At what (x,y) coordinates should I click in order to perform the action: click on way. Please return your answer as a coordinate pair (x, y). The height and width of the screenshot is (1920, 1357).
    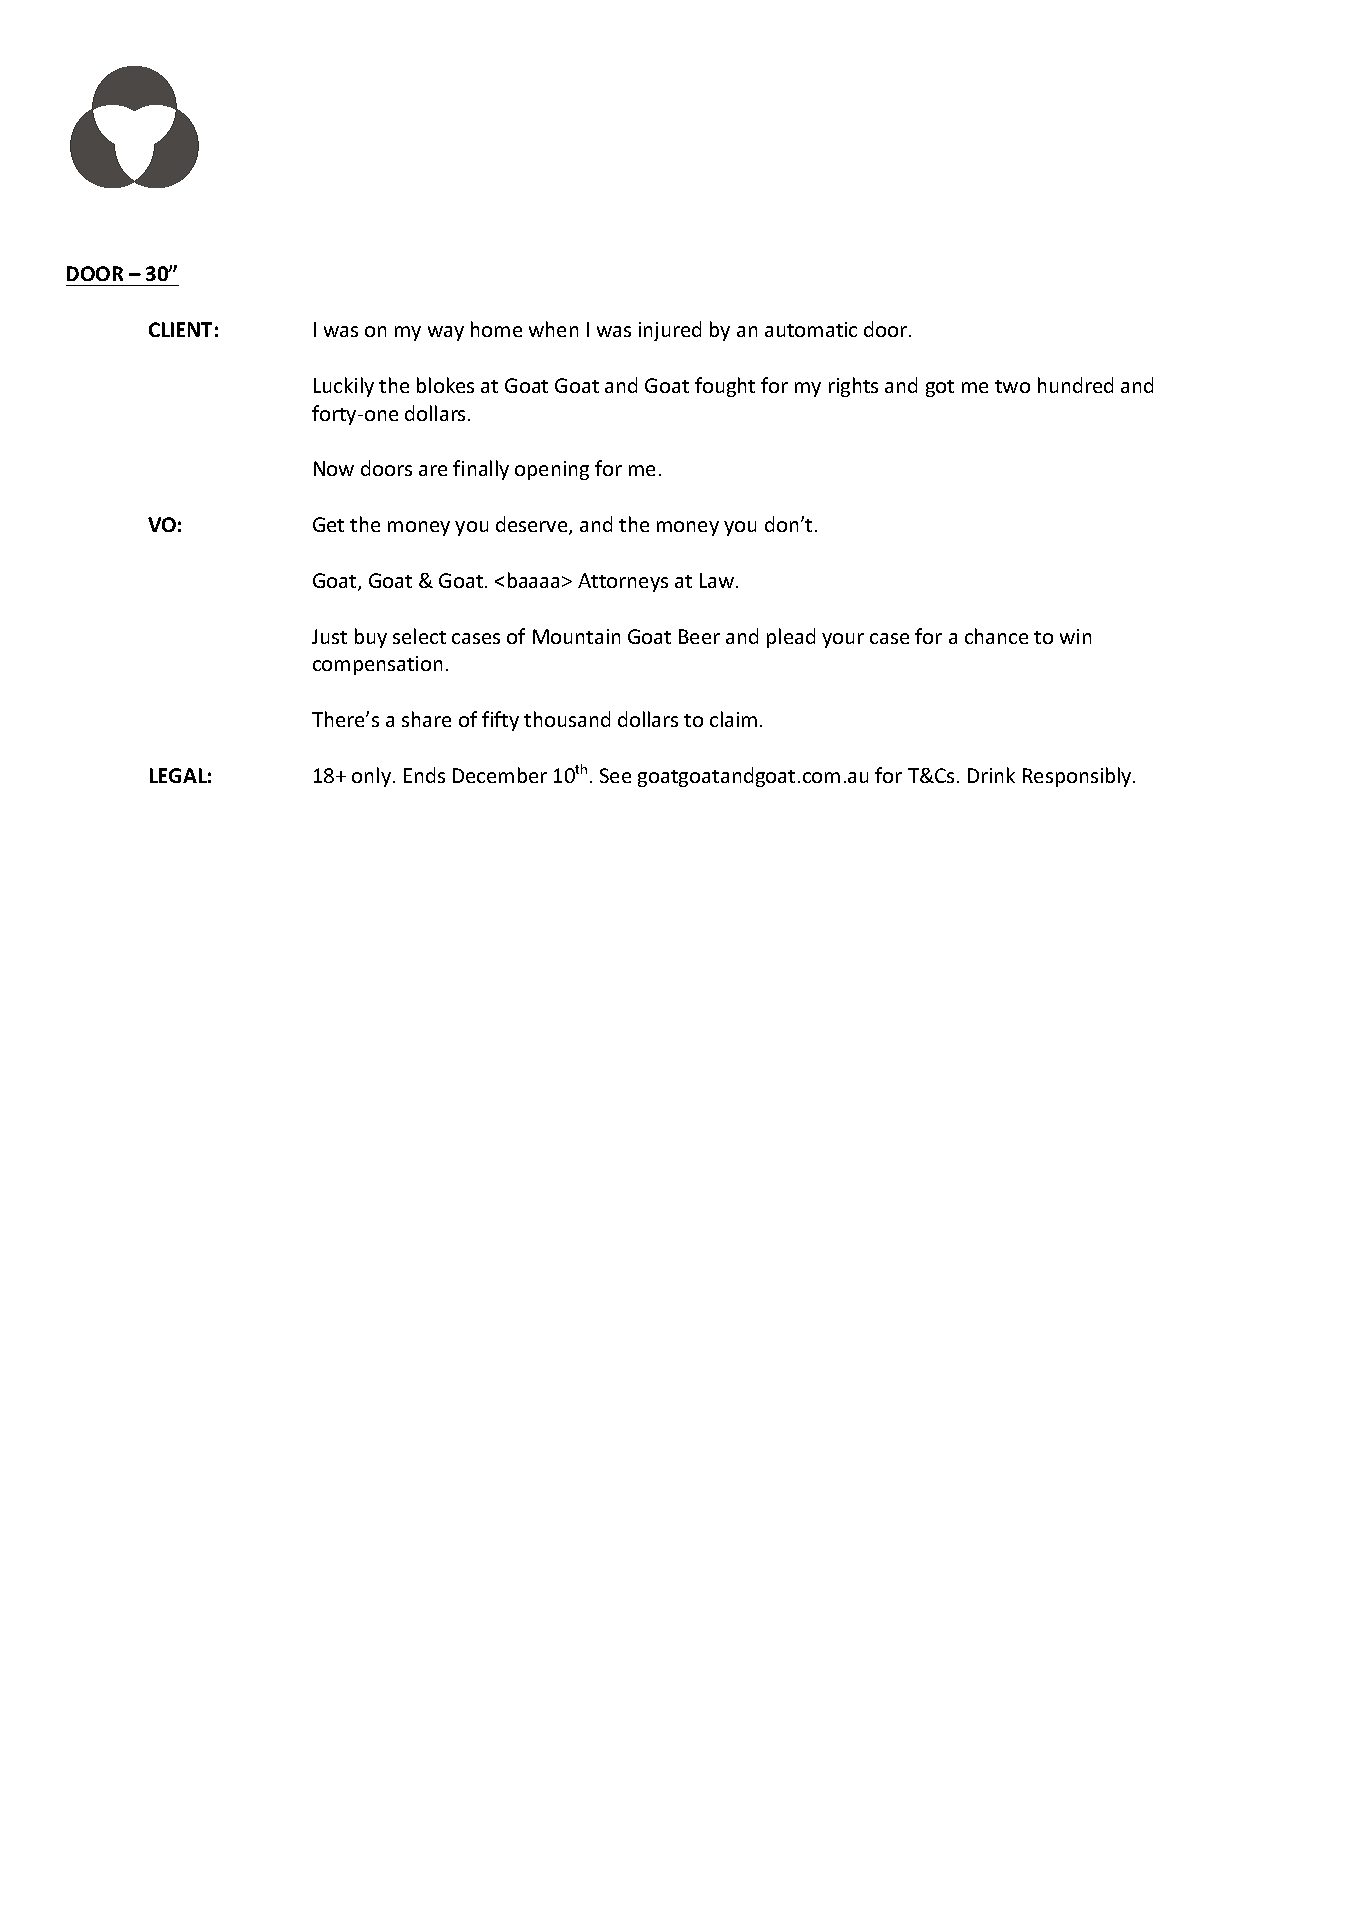
    Looking at the image, I should click on (446, 333).
